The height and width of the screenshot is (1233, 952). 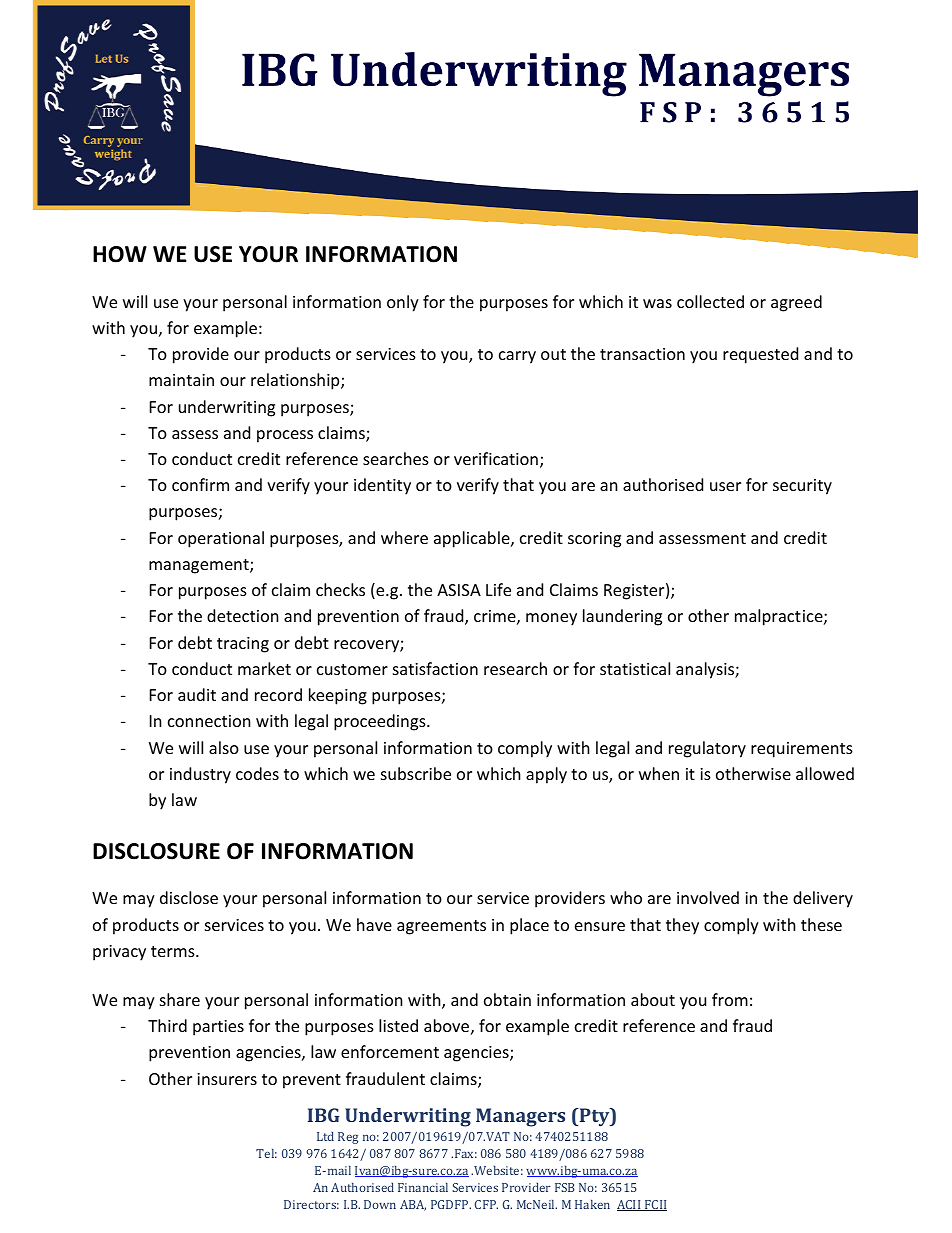 What do you see at coordinates (403, 303) in the screenshot?
I see `only` at bounding box center [403, 303].
